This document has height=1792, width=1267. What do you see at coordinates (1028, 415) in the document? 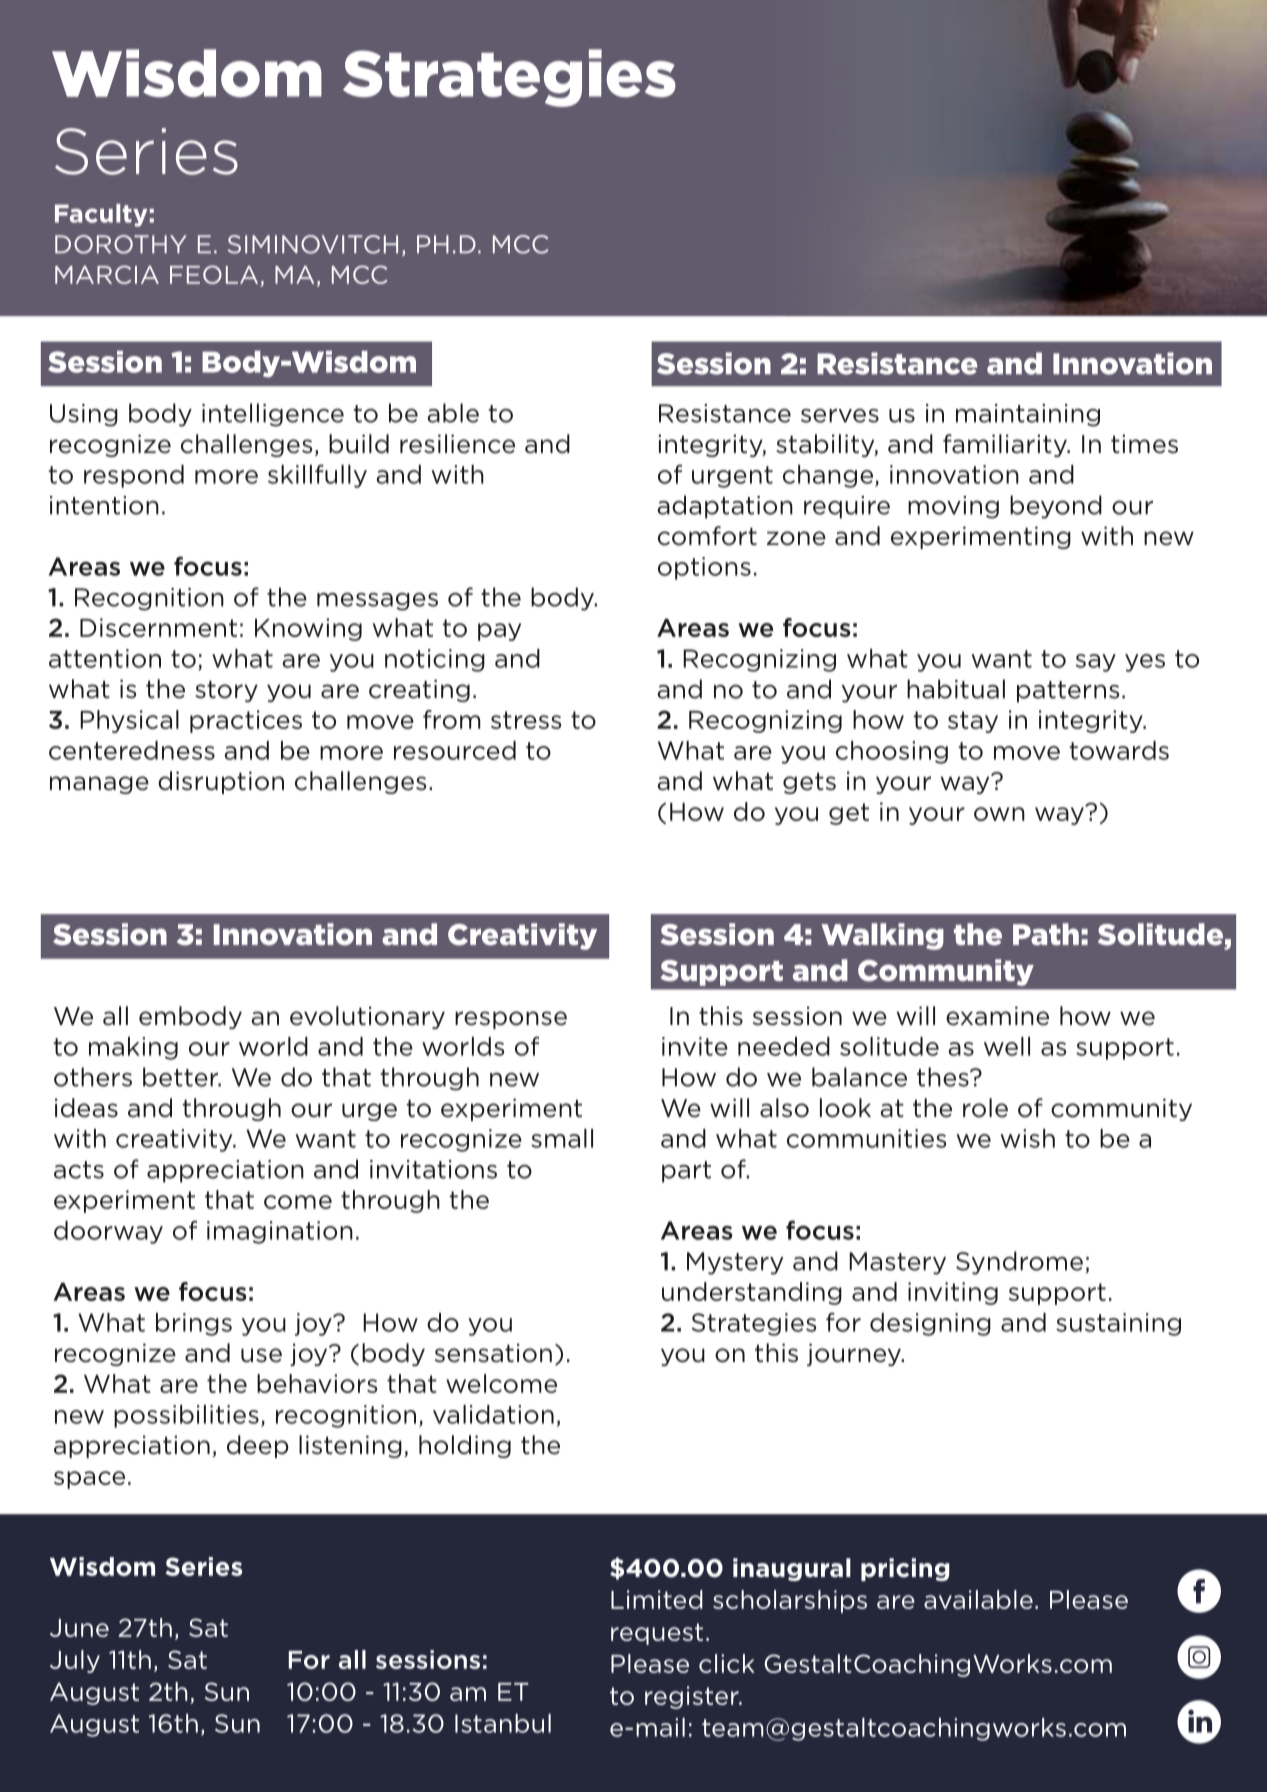
I see `maintaining` at bounding box center [1028, 415].
